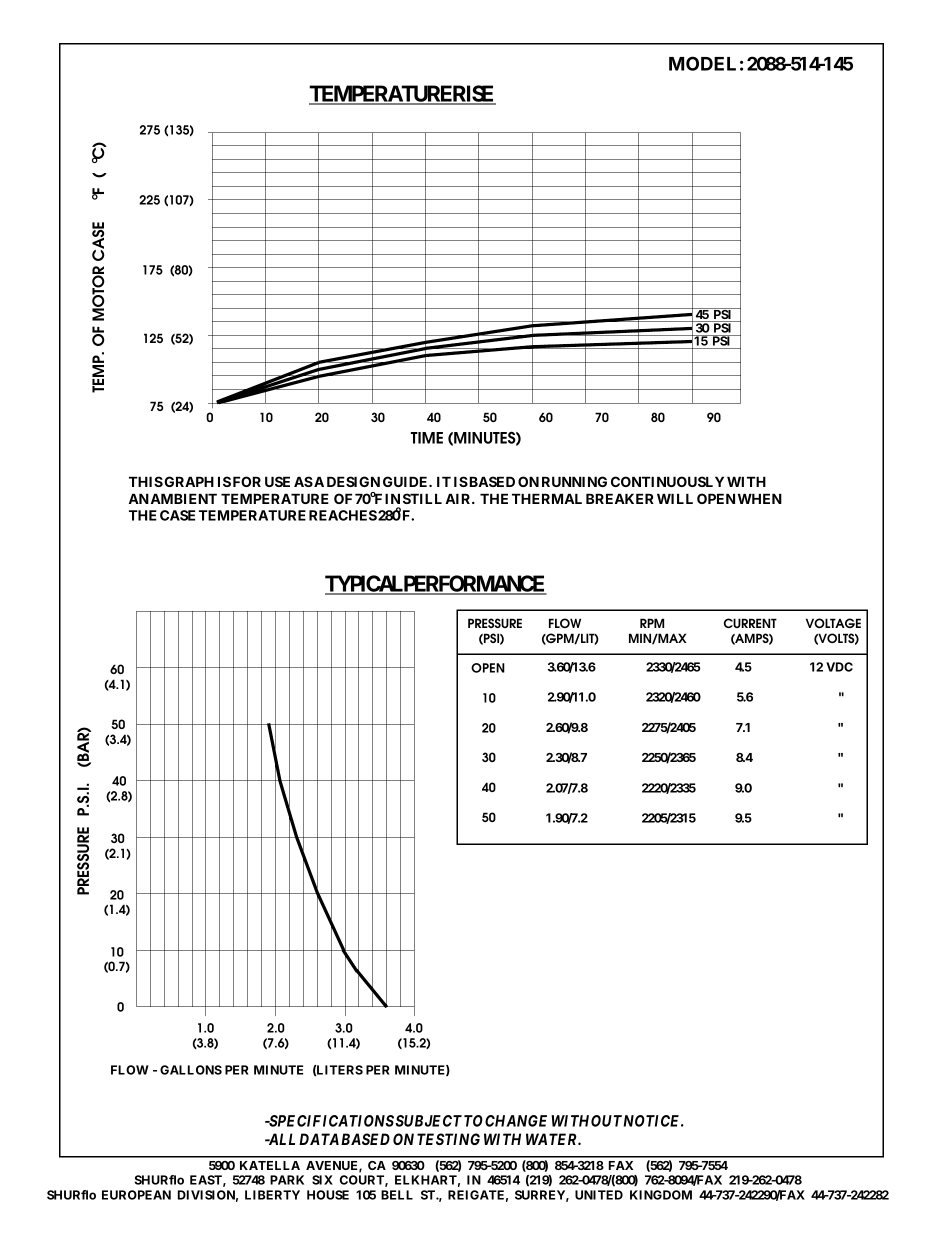 The width and height of the document is (952, 1233). I want to click on TESTING, so click(448, 1139).
